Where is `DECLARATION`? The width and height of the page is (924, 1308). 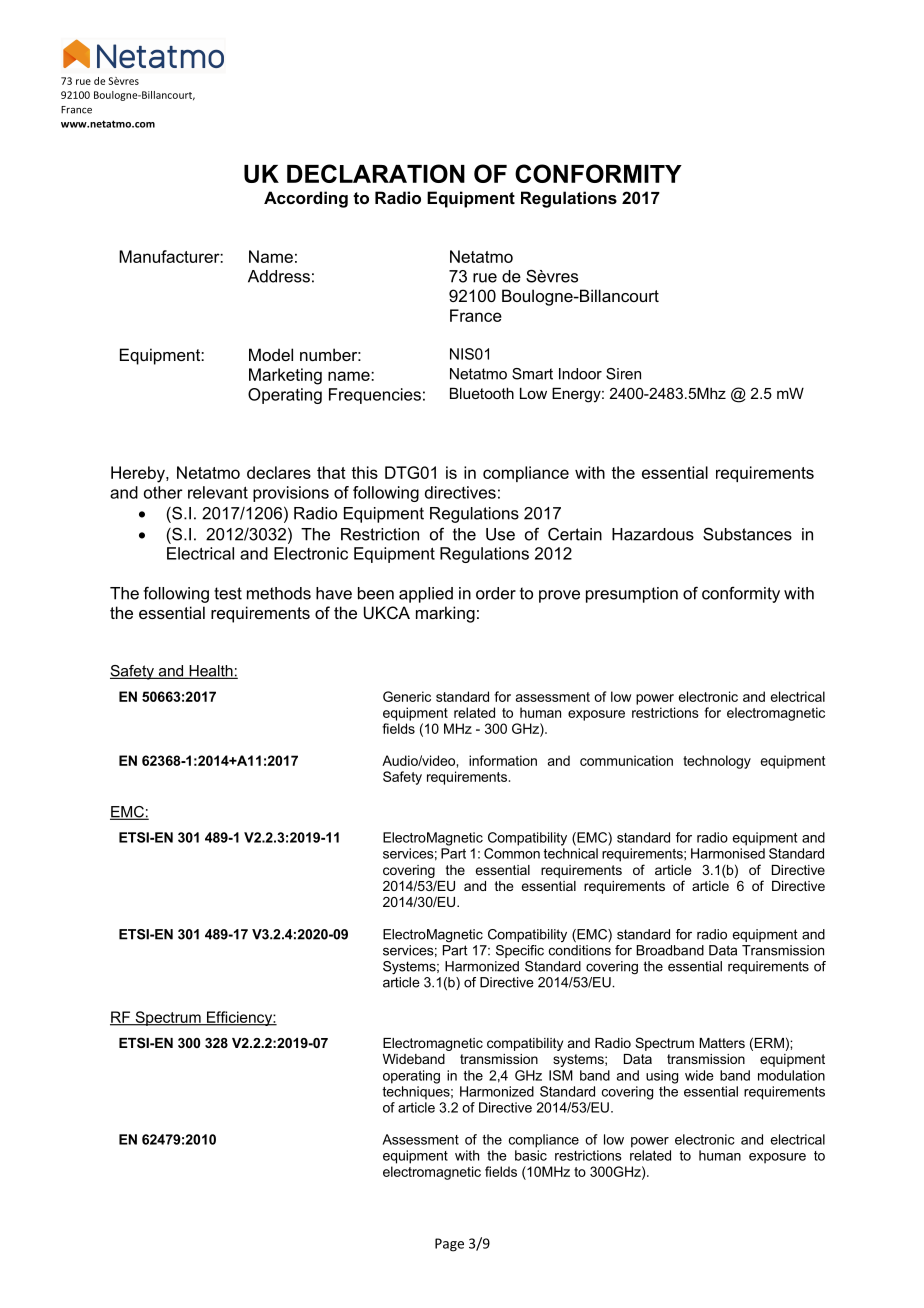 DECLARATION is located at coordinates (376, 173).
